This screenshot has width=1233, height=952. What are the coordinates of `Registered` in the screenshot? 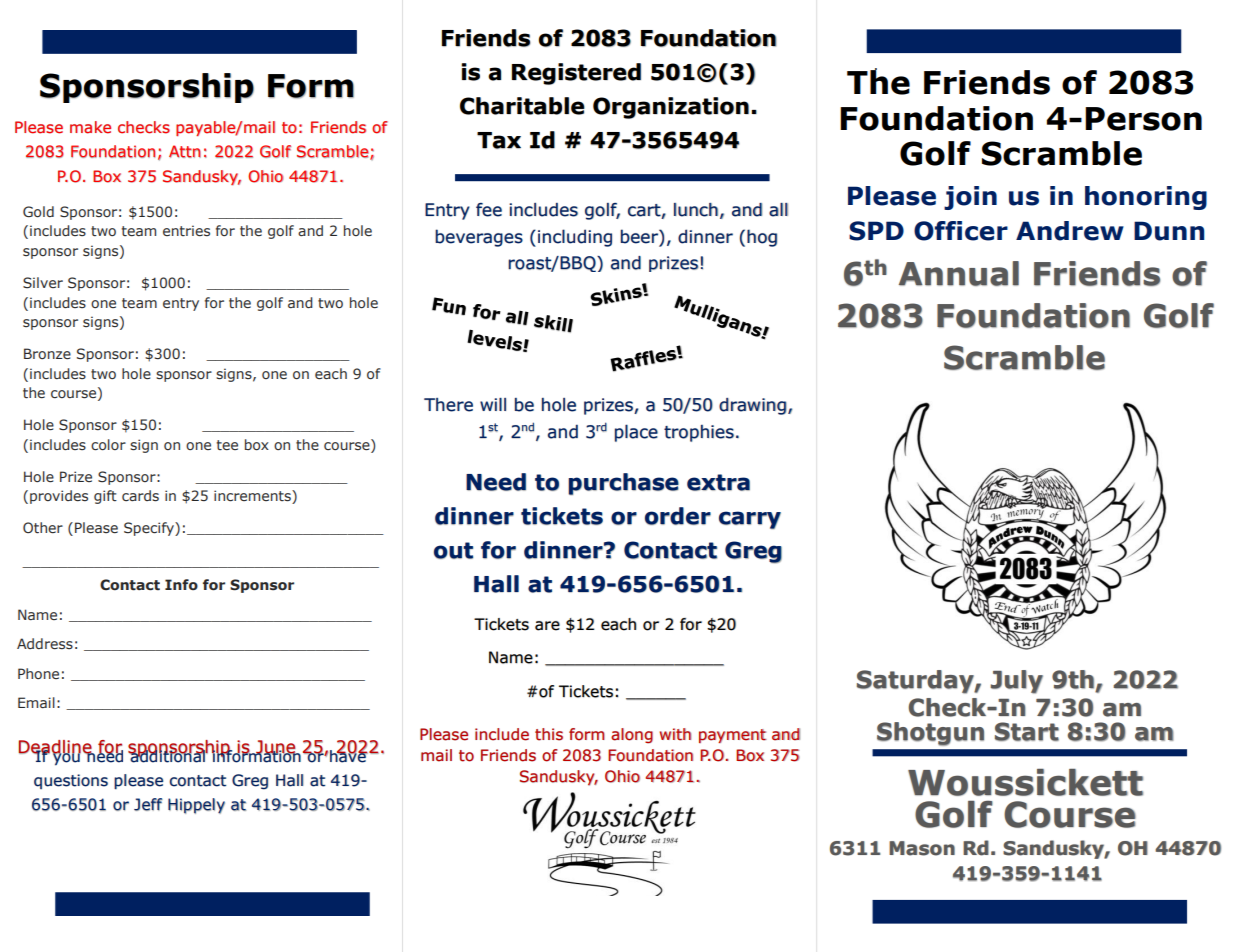 It's located at (576, 74).
